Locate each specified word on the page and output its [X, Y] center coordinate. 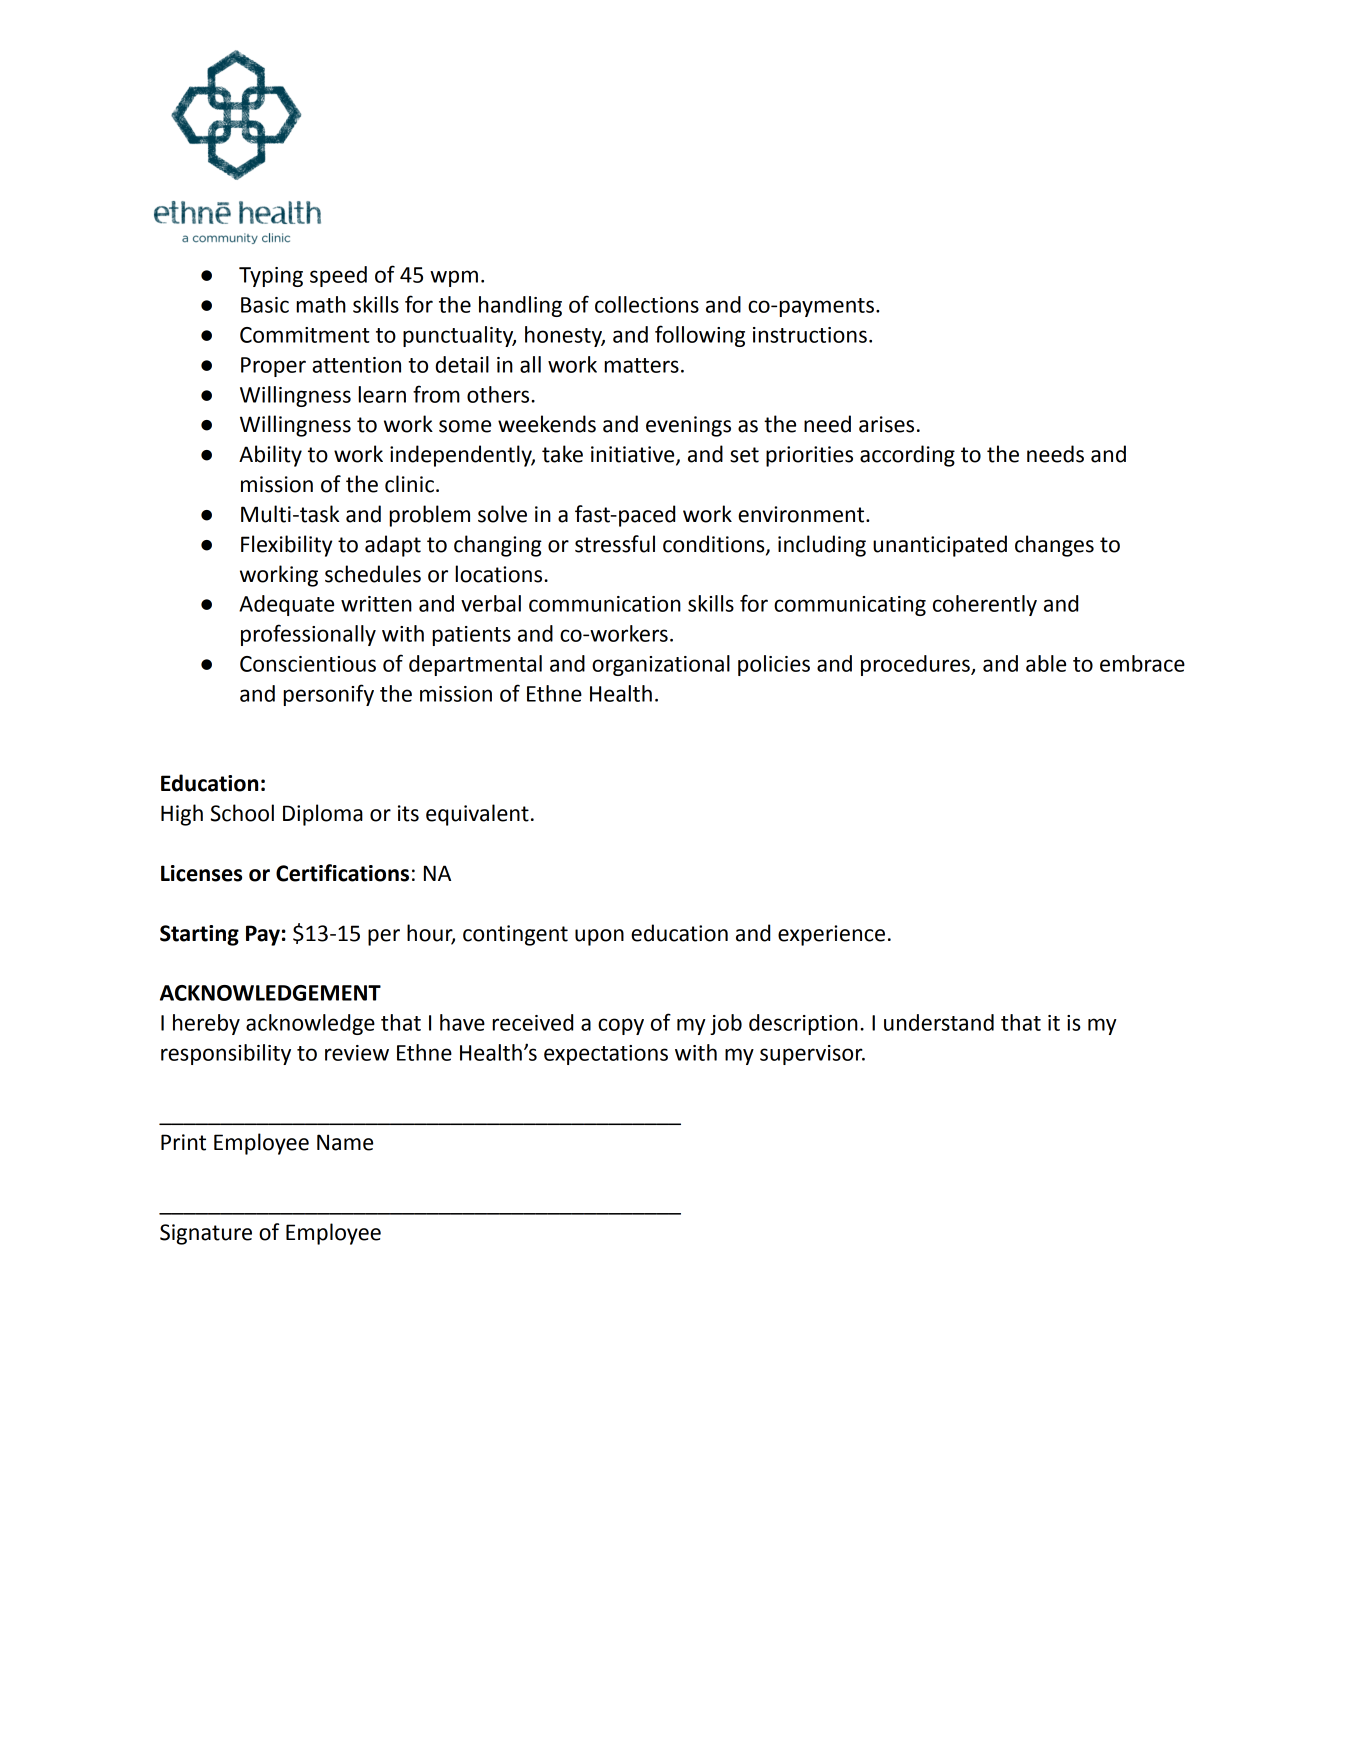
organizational [661, 665]
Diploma [323, 815]
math [321, 304]
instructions [810, 335]
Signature [206, 1234]
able [1046, 663]
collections [647, 304]
